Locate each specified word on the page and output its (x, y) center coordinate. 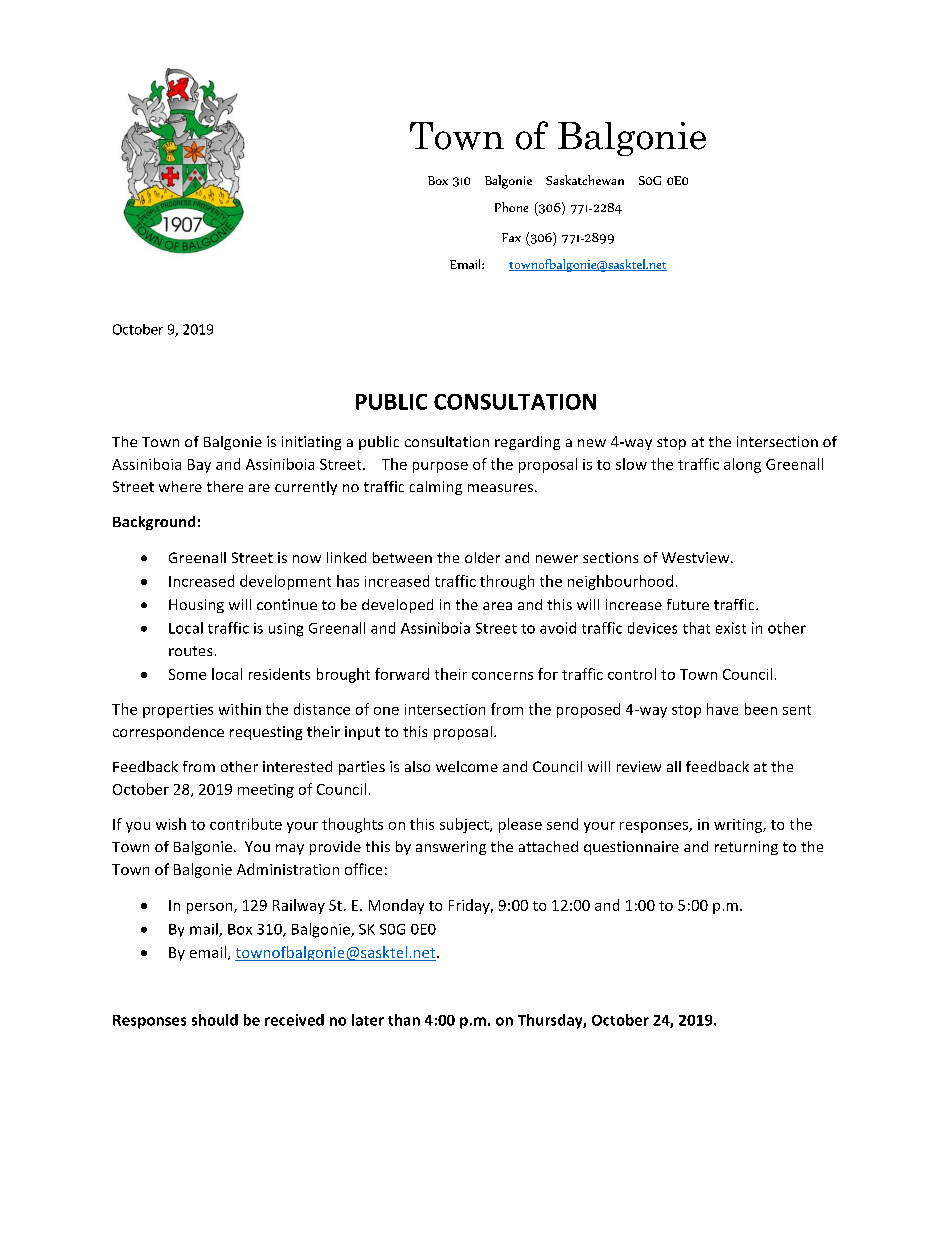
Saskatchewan (585, 180)
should (215, 1020)
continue (287, 604)
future (688, 604)
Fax (511, 237)
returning (746, 848)
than (404, 1020)
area (497, 606)
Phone (511, 207)
